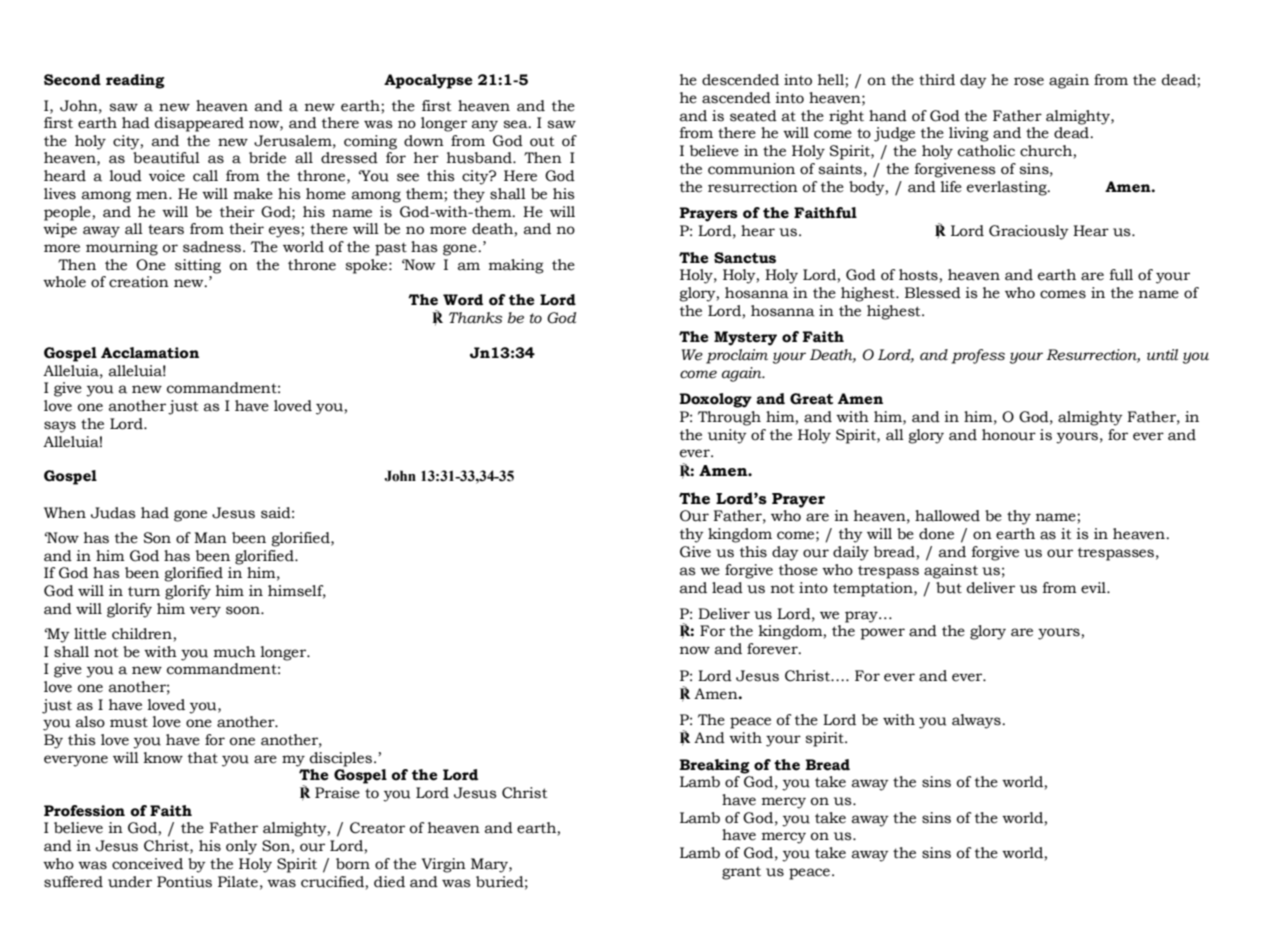 The image size is (1268, 952). Describe the element at coordinates (199, 124) in the page. I see `disappeared` at that location.
